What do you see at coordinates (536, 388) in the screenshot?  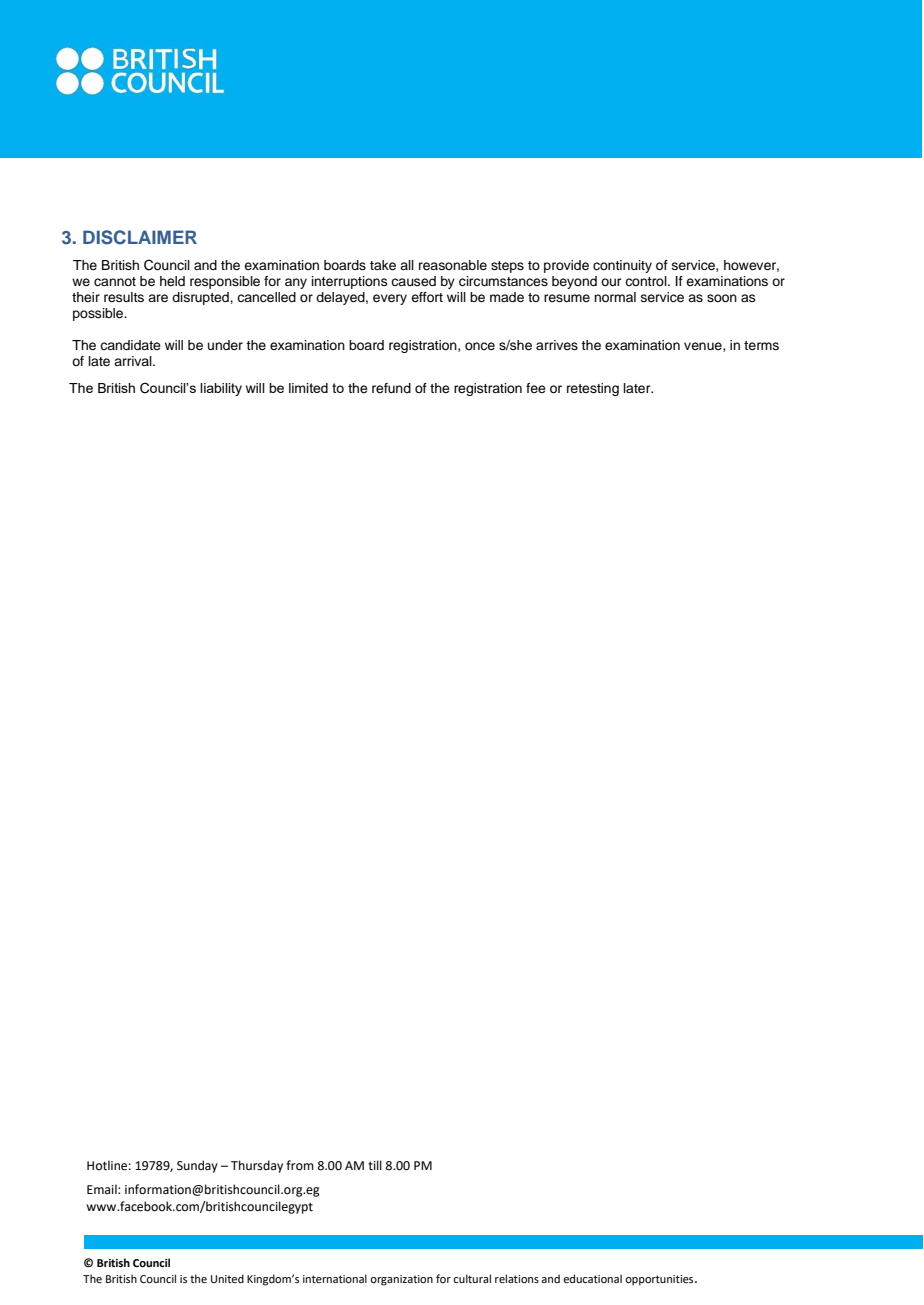 I see `fee` at bounding box center [536, 388].
